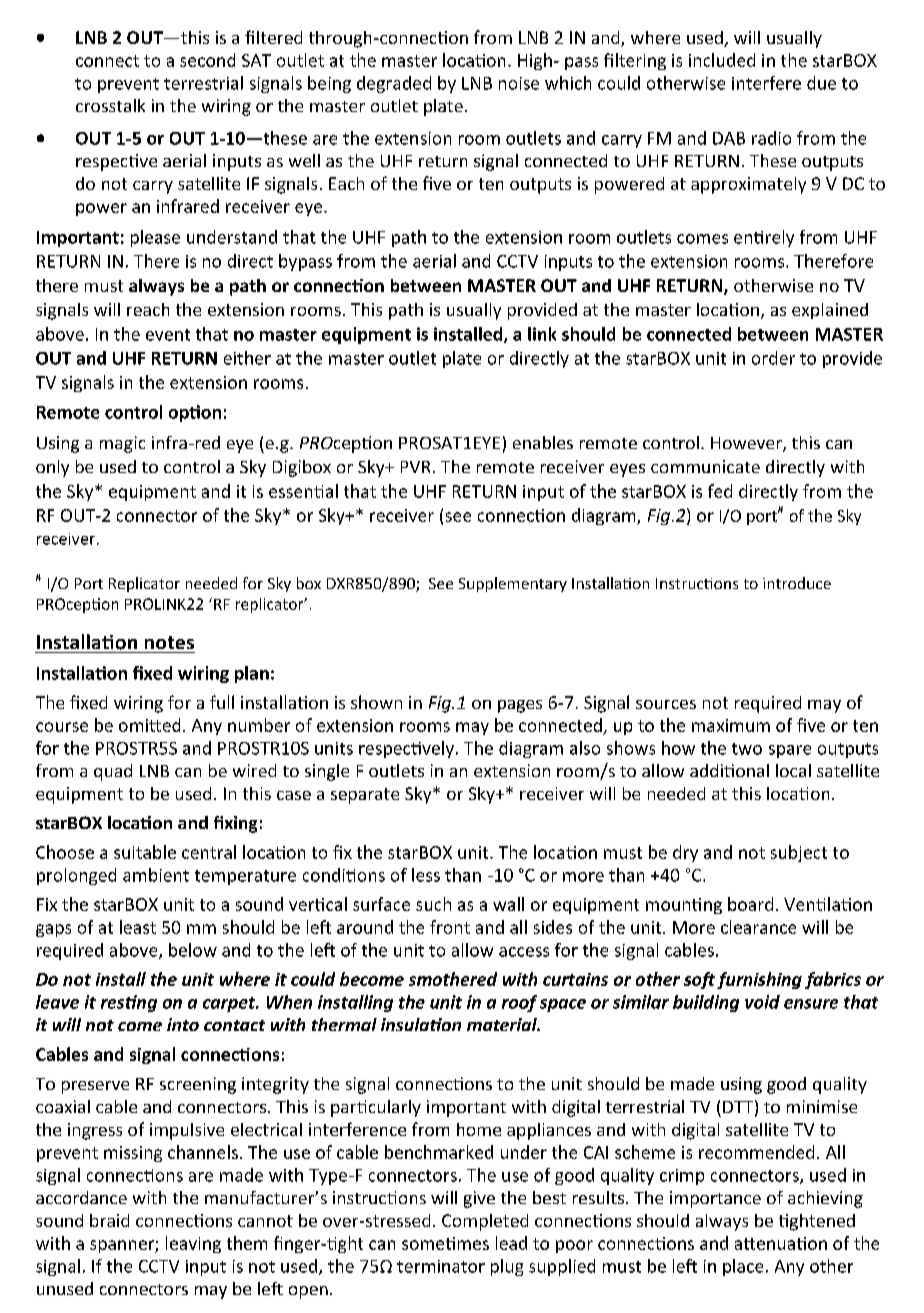  I want to click on shown, so click(376, 702).
